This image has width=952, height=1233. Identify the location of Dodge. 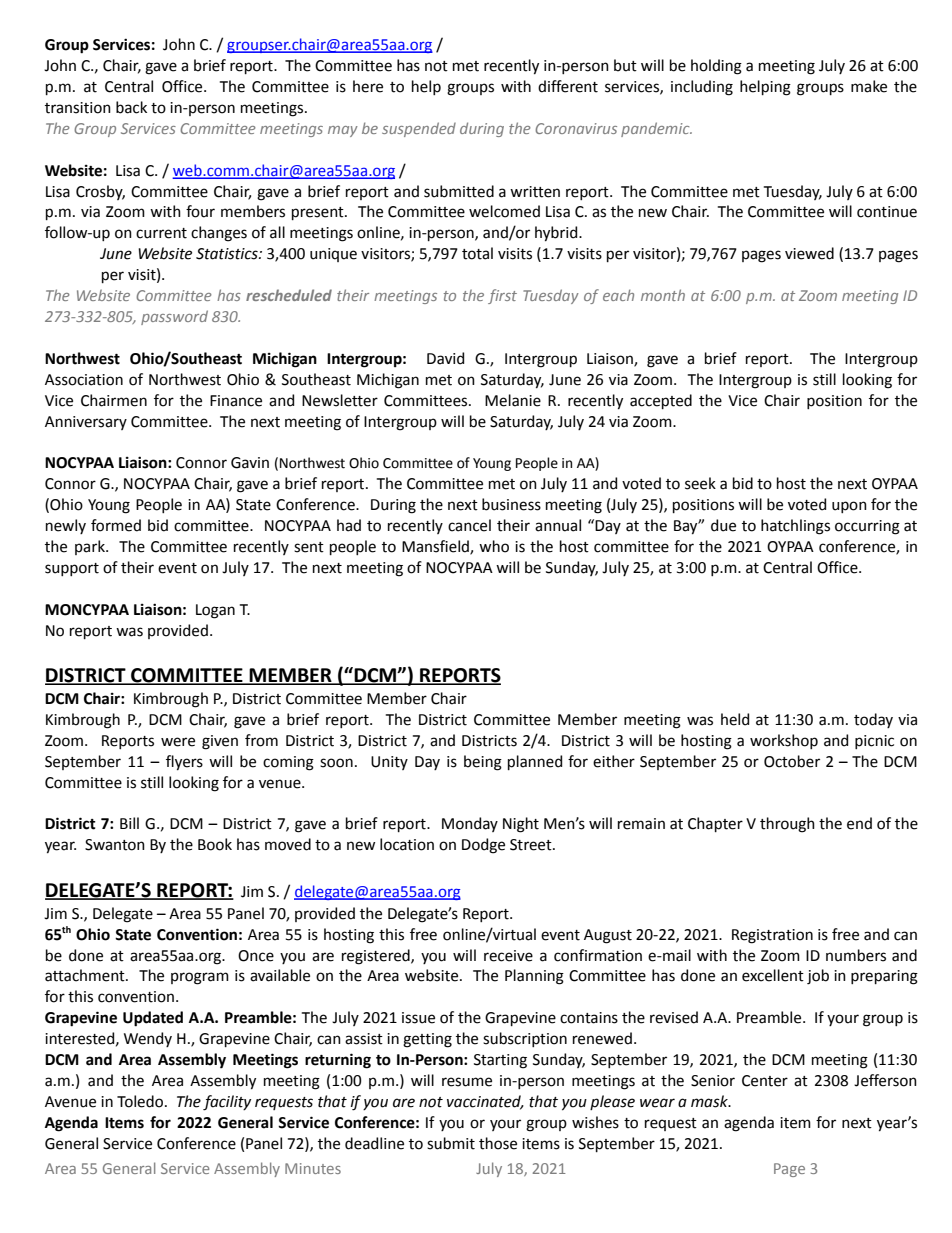
(483, 846).
